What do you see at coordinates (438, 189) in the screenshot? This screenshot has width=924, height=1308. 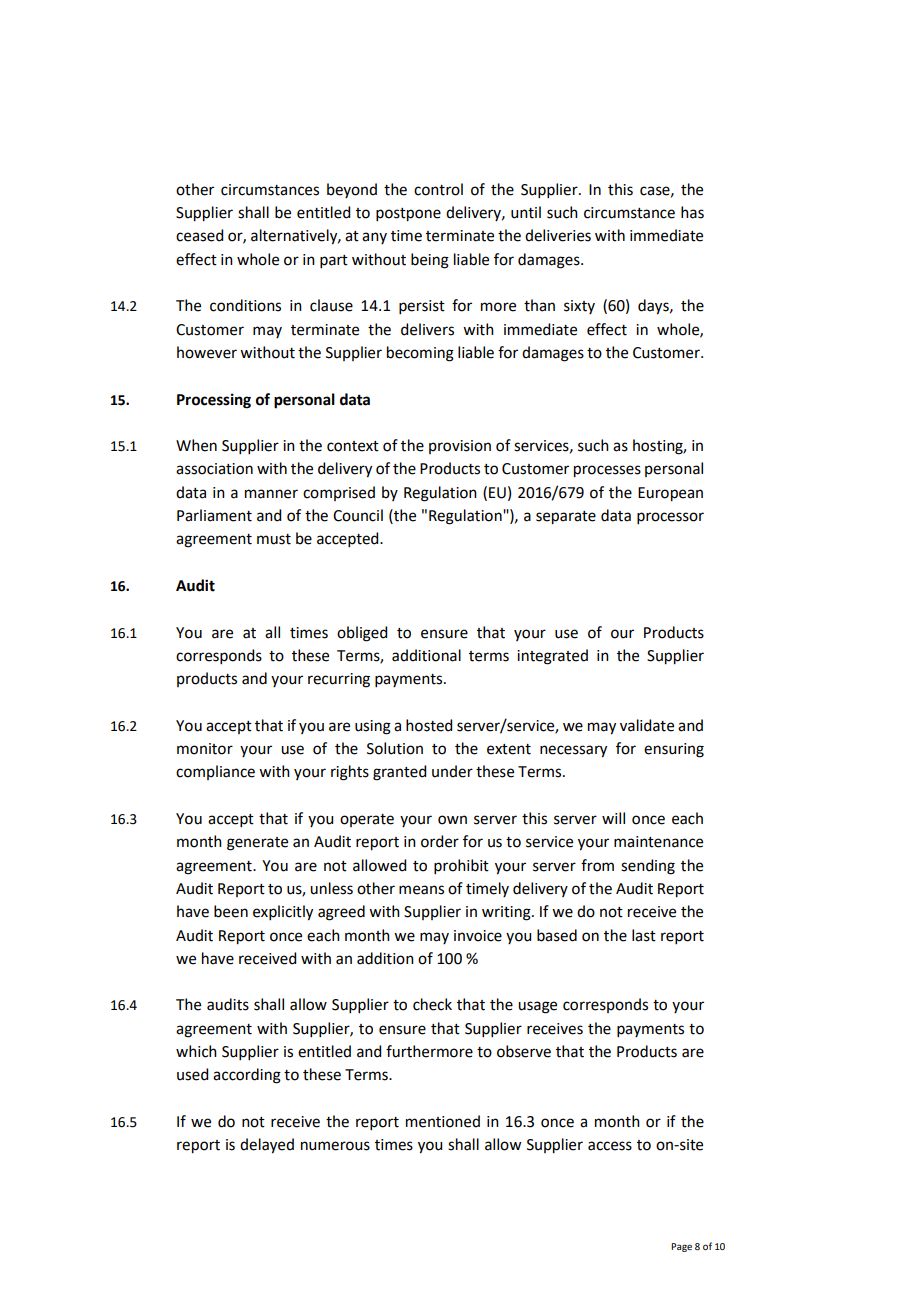 I see `control` at bounding box center [438, 189].
